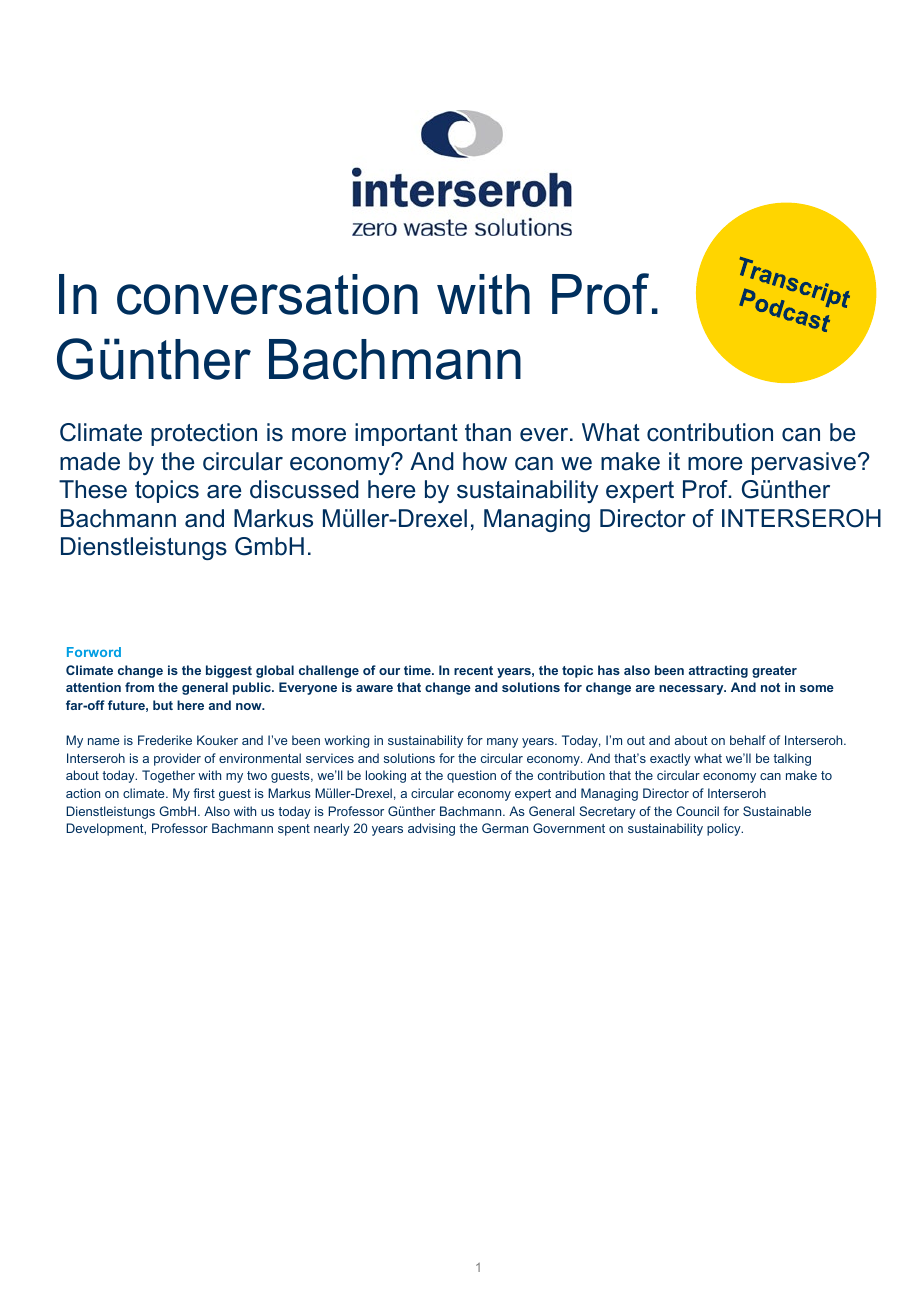  What do you see at coordinates (406, 434) in the document?
I see `important` at bounding box center [406, 434].
